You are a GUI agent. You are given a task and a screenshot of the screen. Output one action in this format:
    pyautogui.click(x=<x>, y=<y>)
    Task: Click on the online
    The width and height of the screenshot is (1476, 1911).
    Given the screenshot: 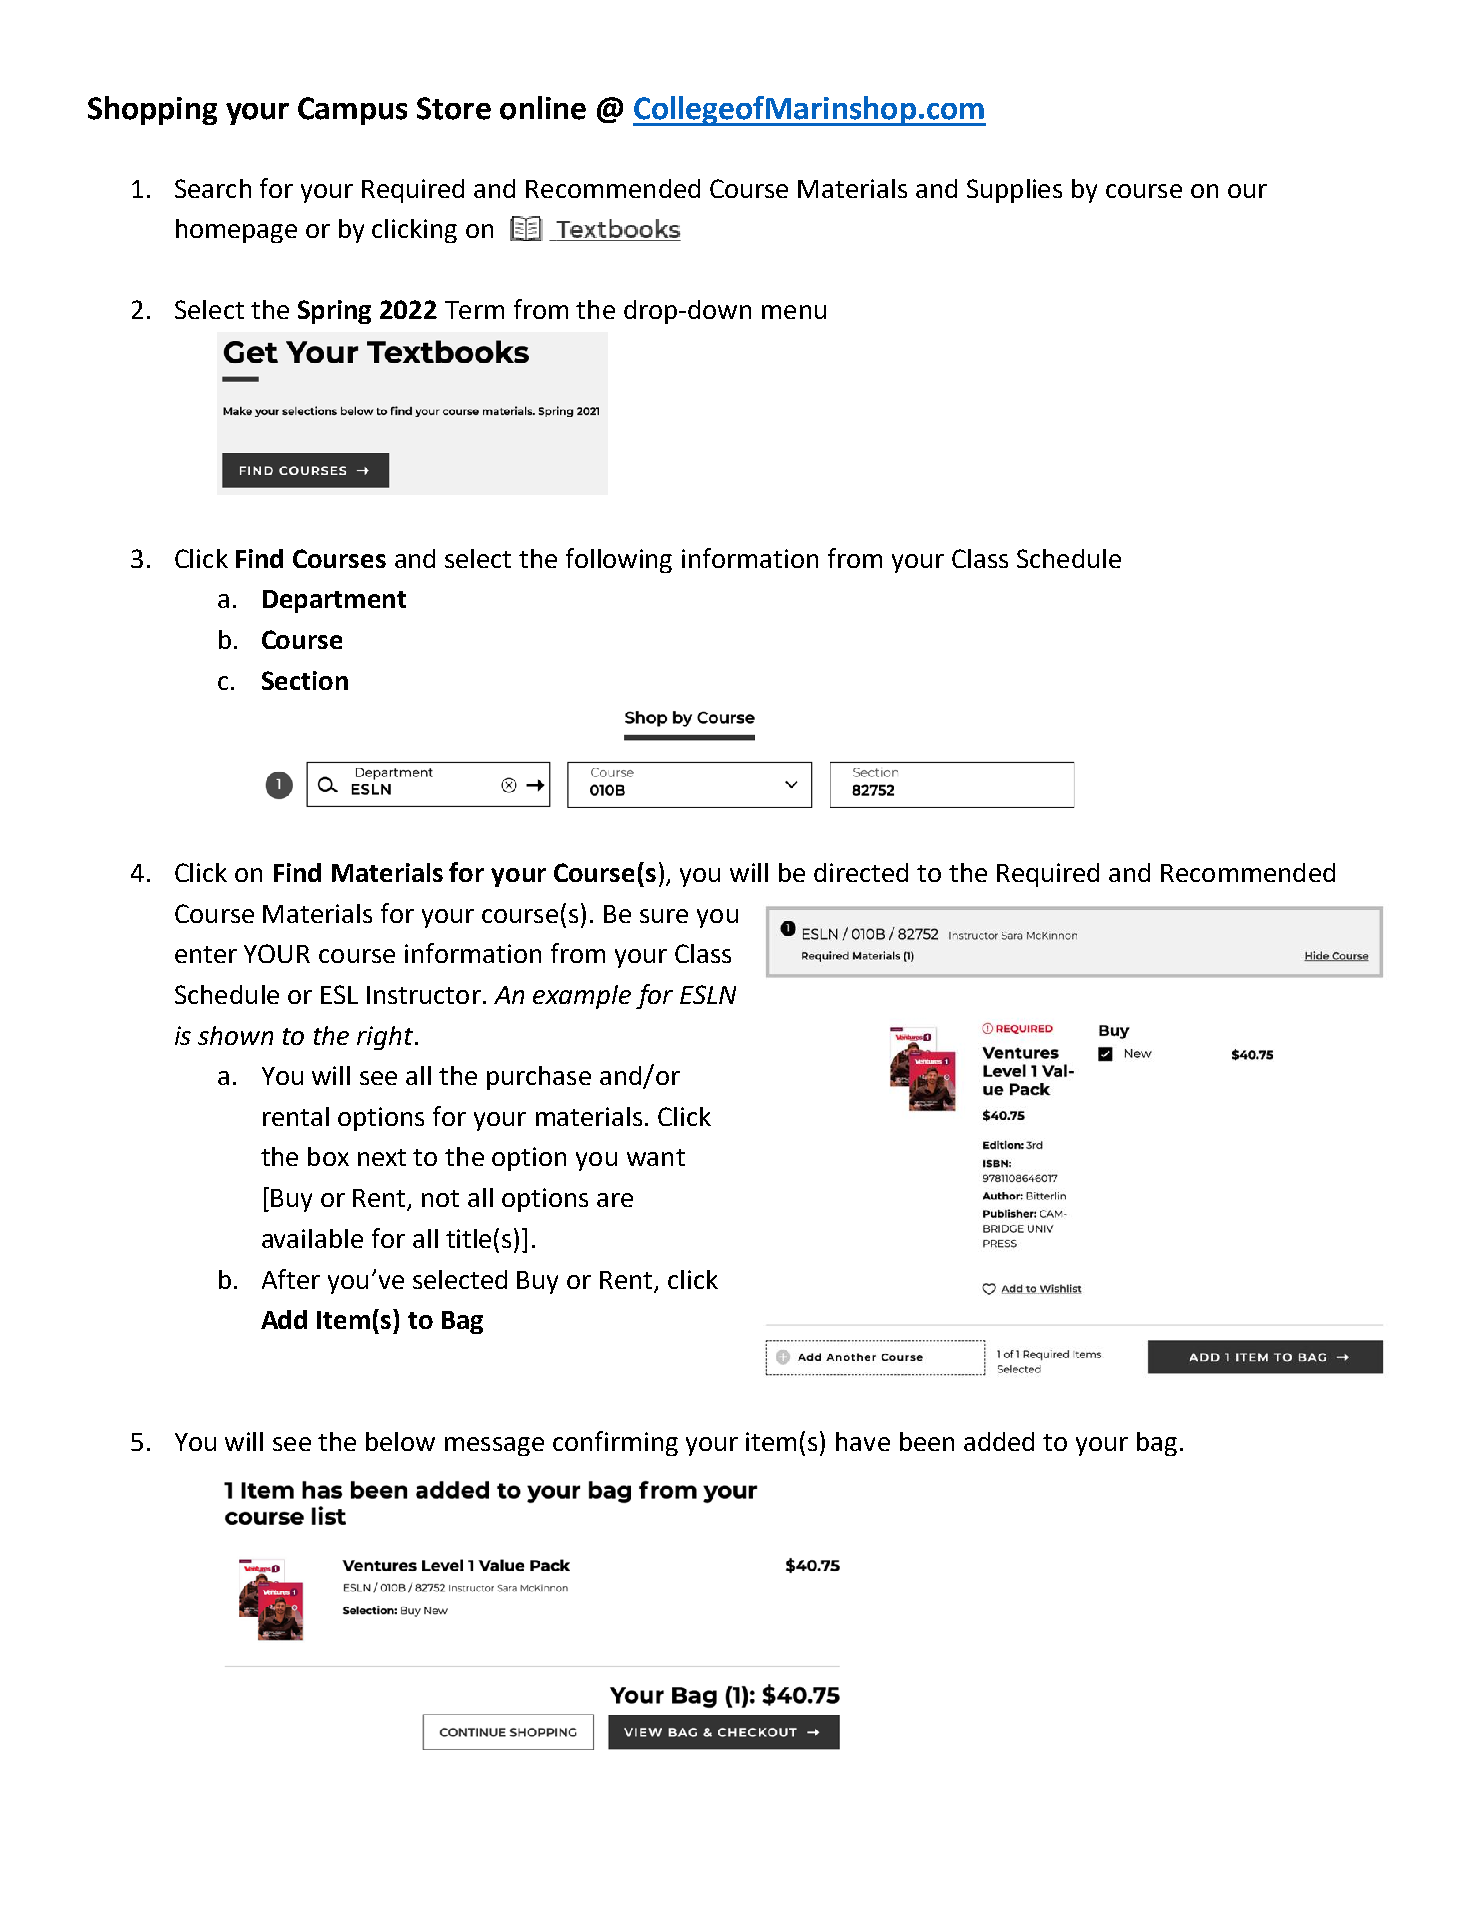 What is the action you would take?
    pyautogui.click(x=543, y=108)
